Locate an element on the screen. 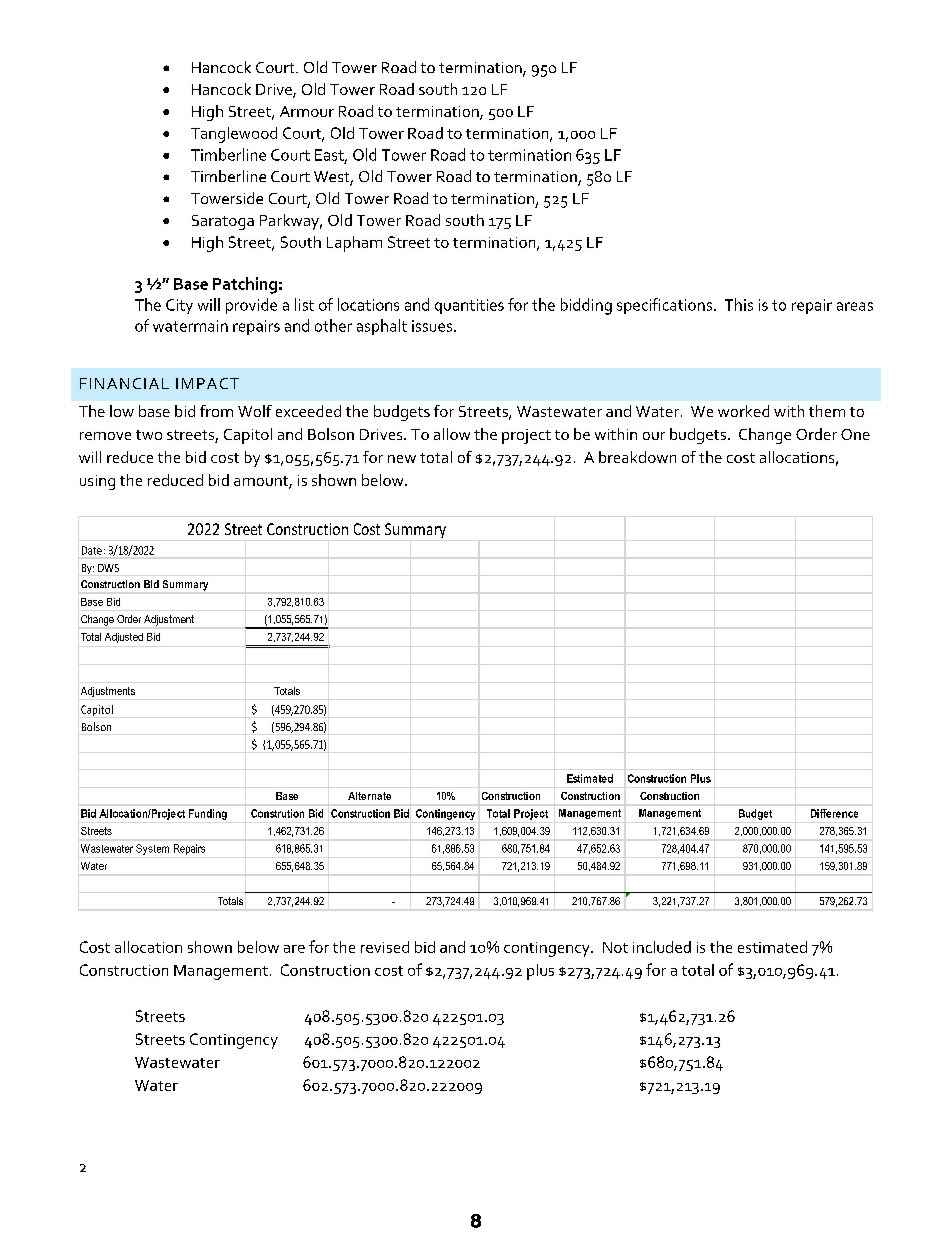 The width and height of the screenshot is (952, 1233). allow is located at coordinates (452, 434).
